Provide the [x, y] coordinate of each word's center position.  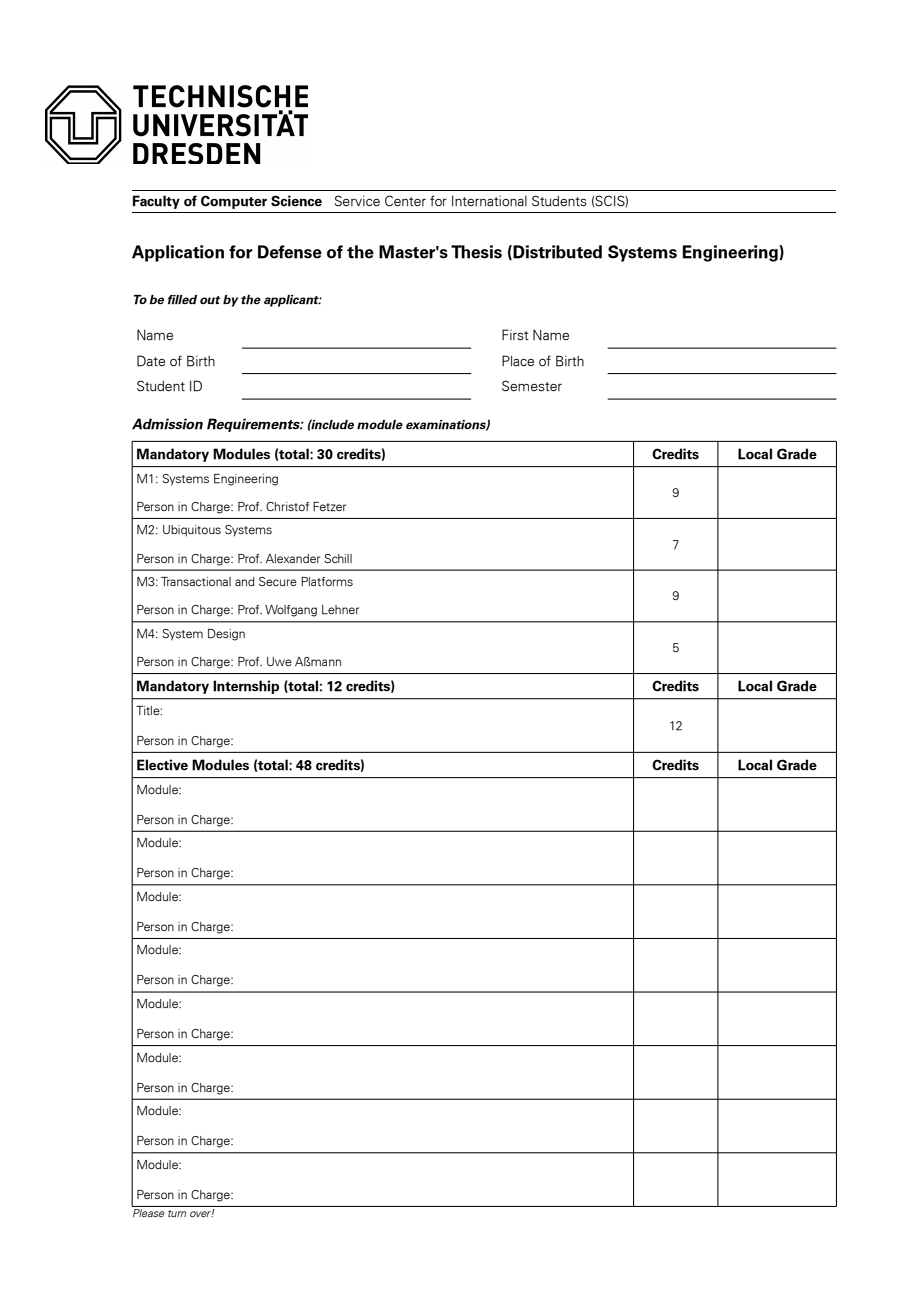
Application [178, 253]
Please [149, 1211]
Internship [246, 687]
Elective [162, 765]
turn [177, 1213]
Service [357, 201]
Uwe [279, 661]
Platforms [327, 581]
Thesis [476, 252]
